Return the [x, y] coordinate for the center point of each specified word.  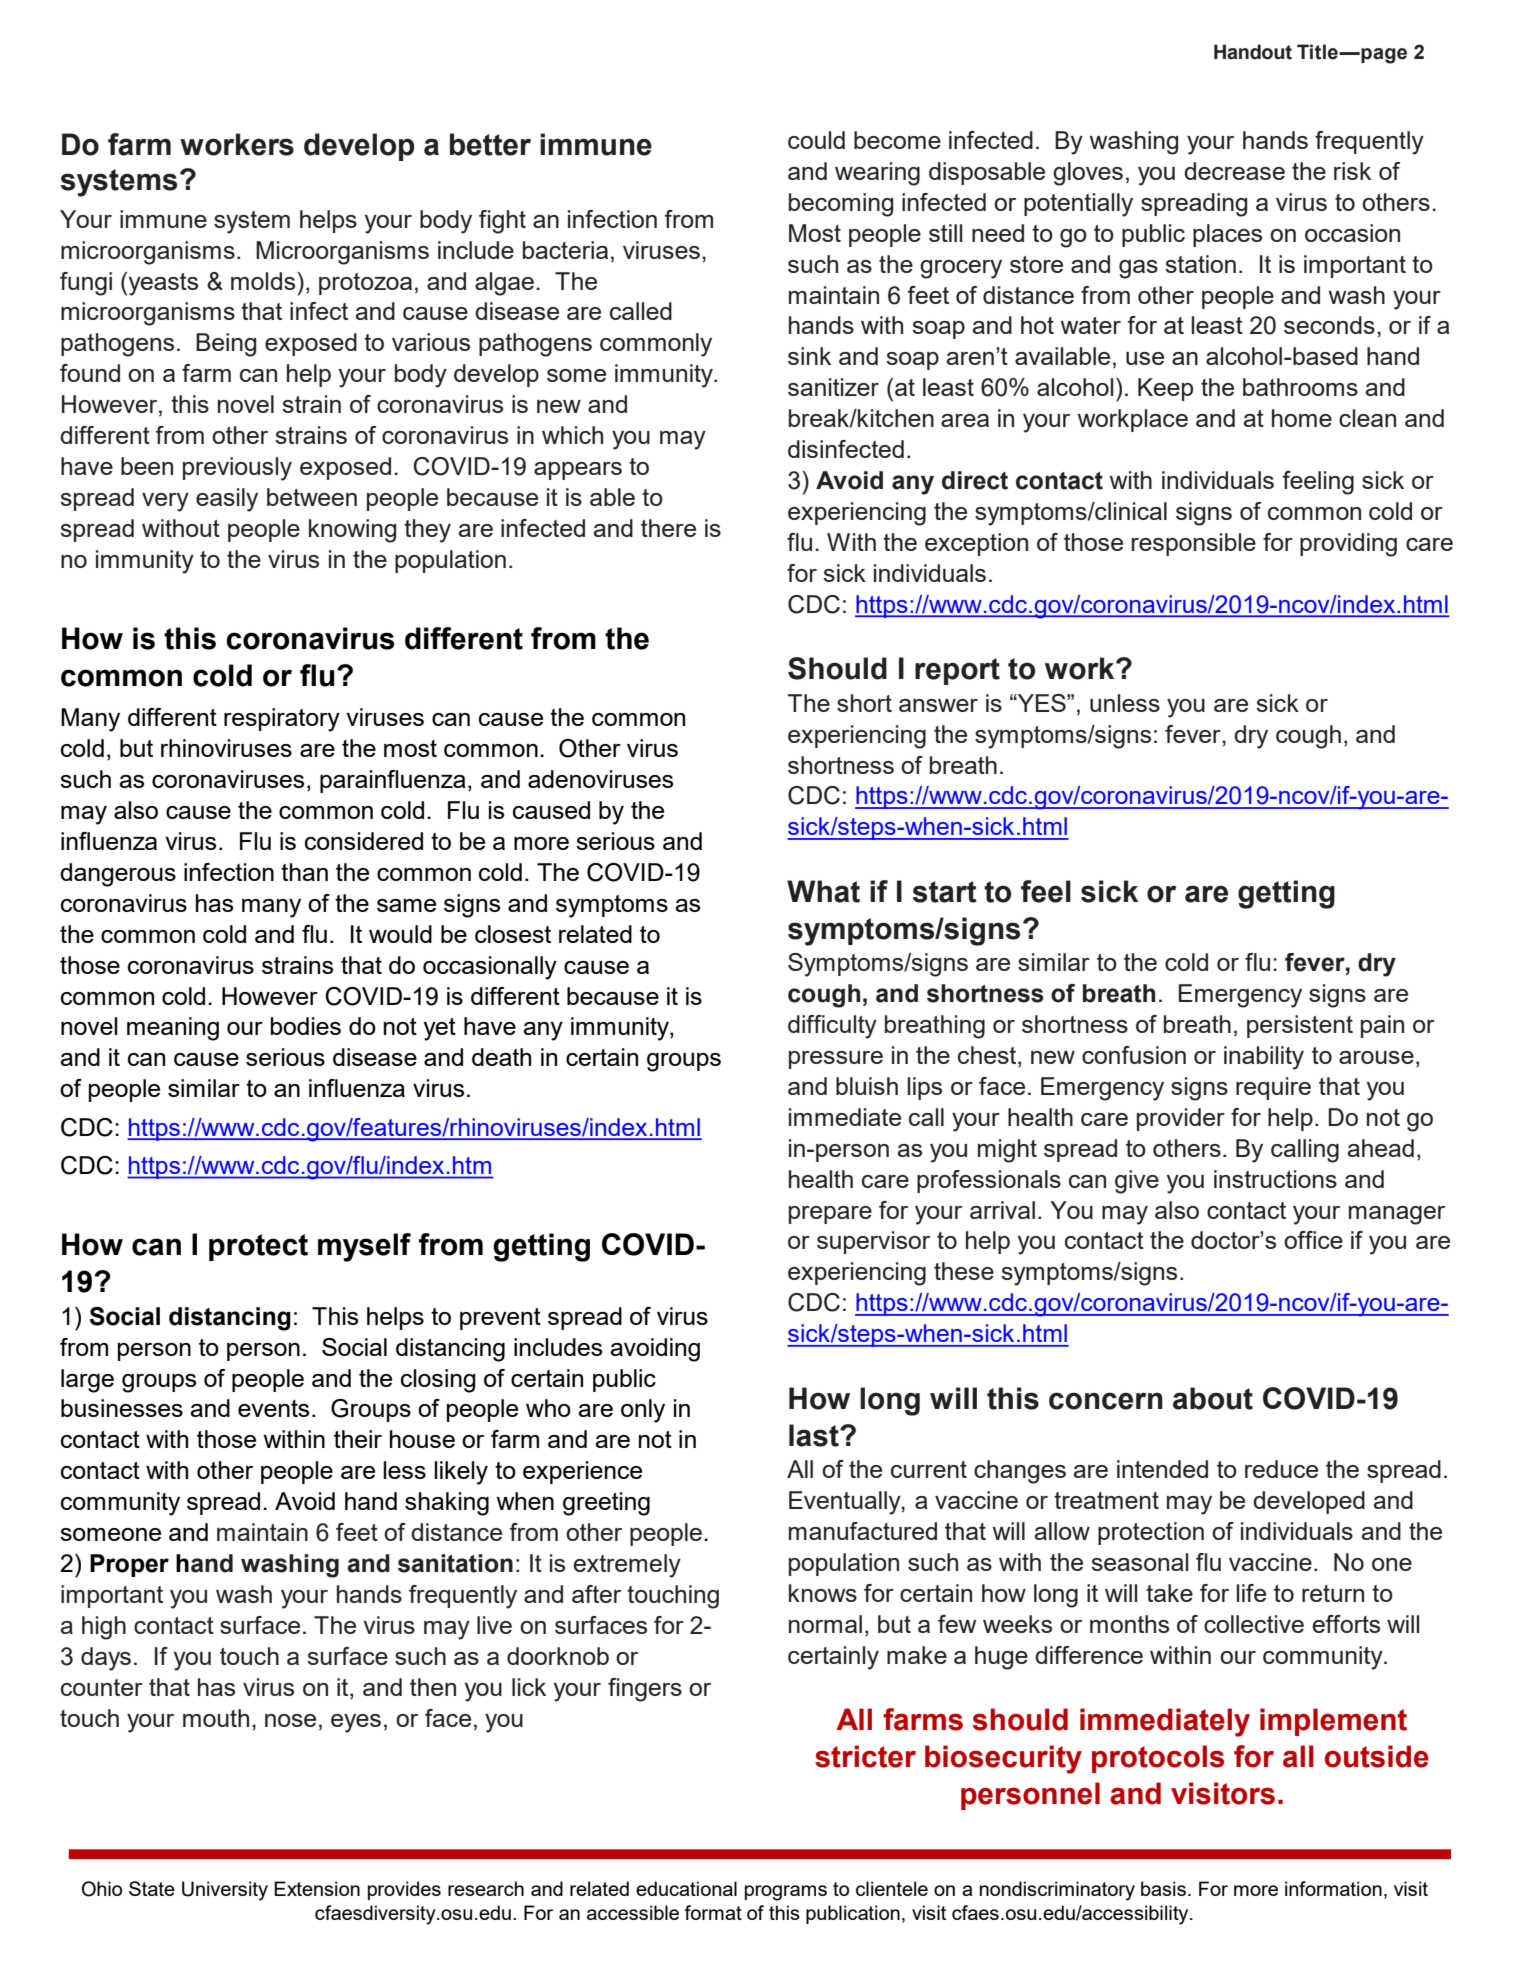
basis [1163, 1888]
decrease [1234, 171]
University [225, 1891]
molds [264, 281]
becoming [841, 205]
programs [786, 1893]
